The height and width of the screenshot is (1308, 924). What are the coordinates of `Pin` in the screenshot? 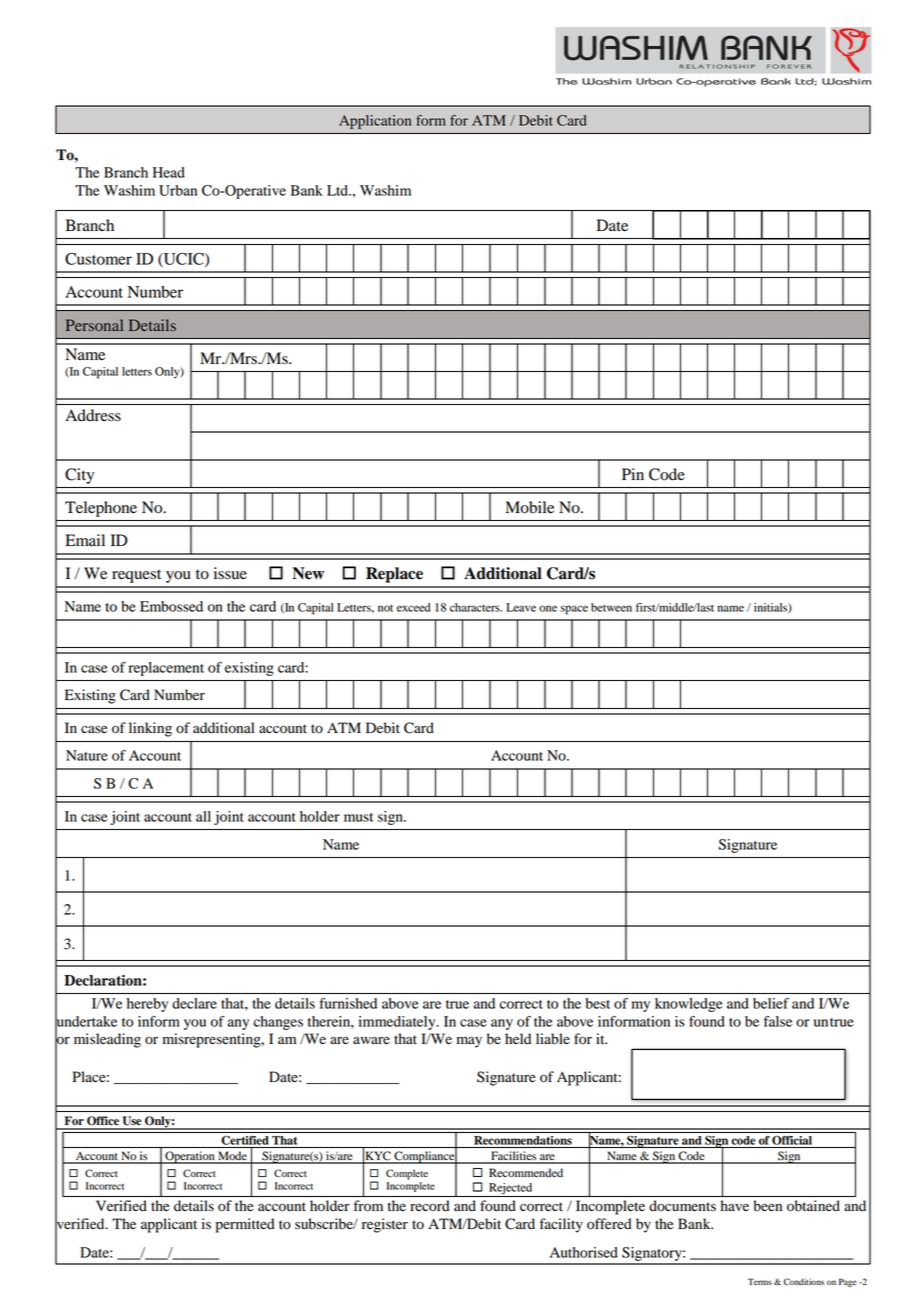 It's located at (633, 474).
